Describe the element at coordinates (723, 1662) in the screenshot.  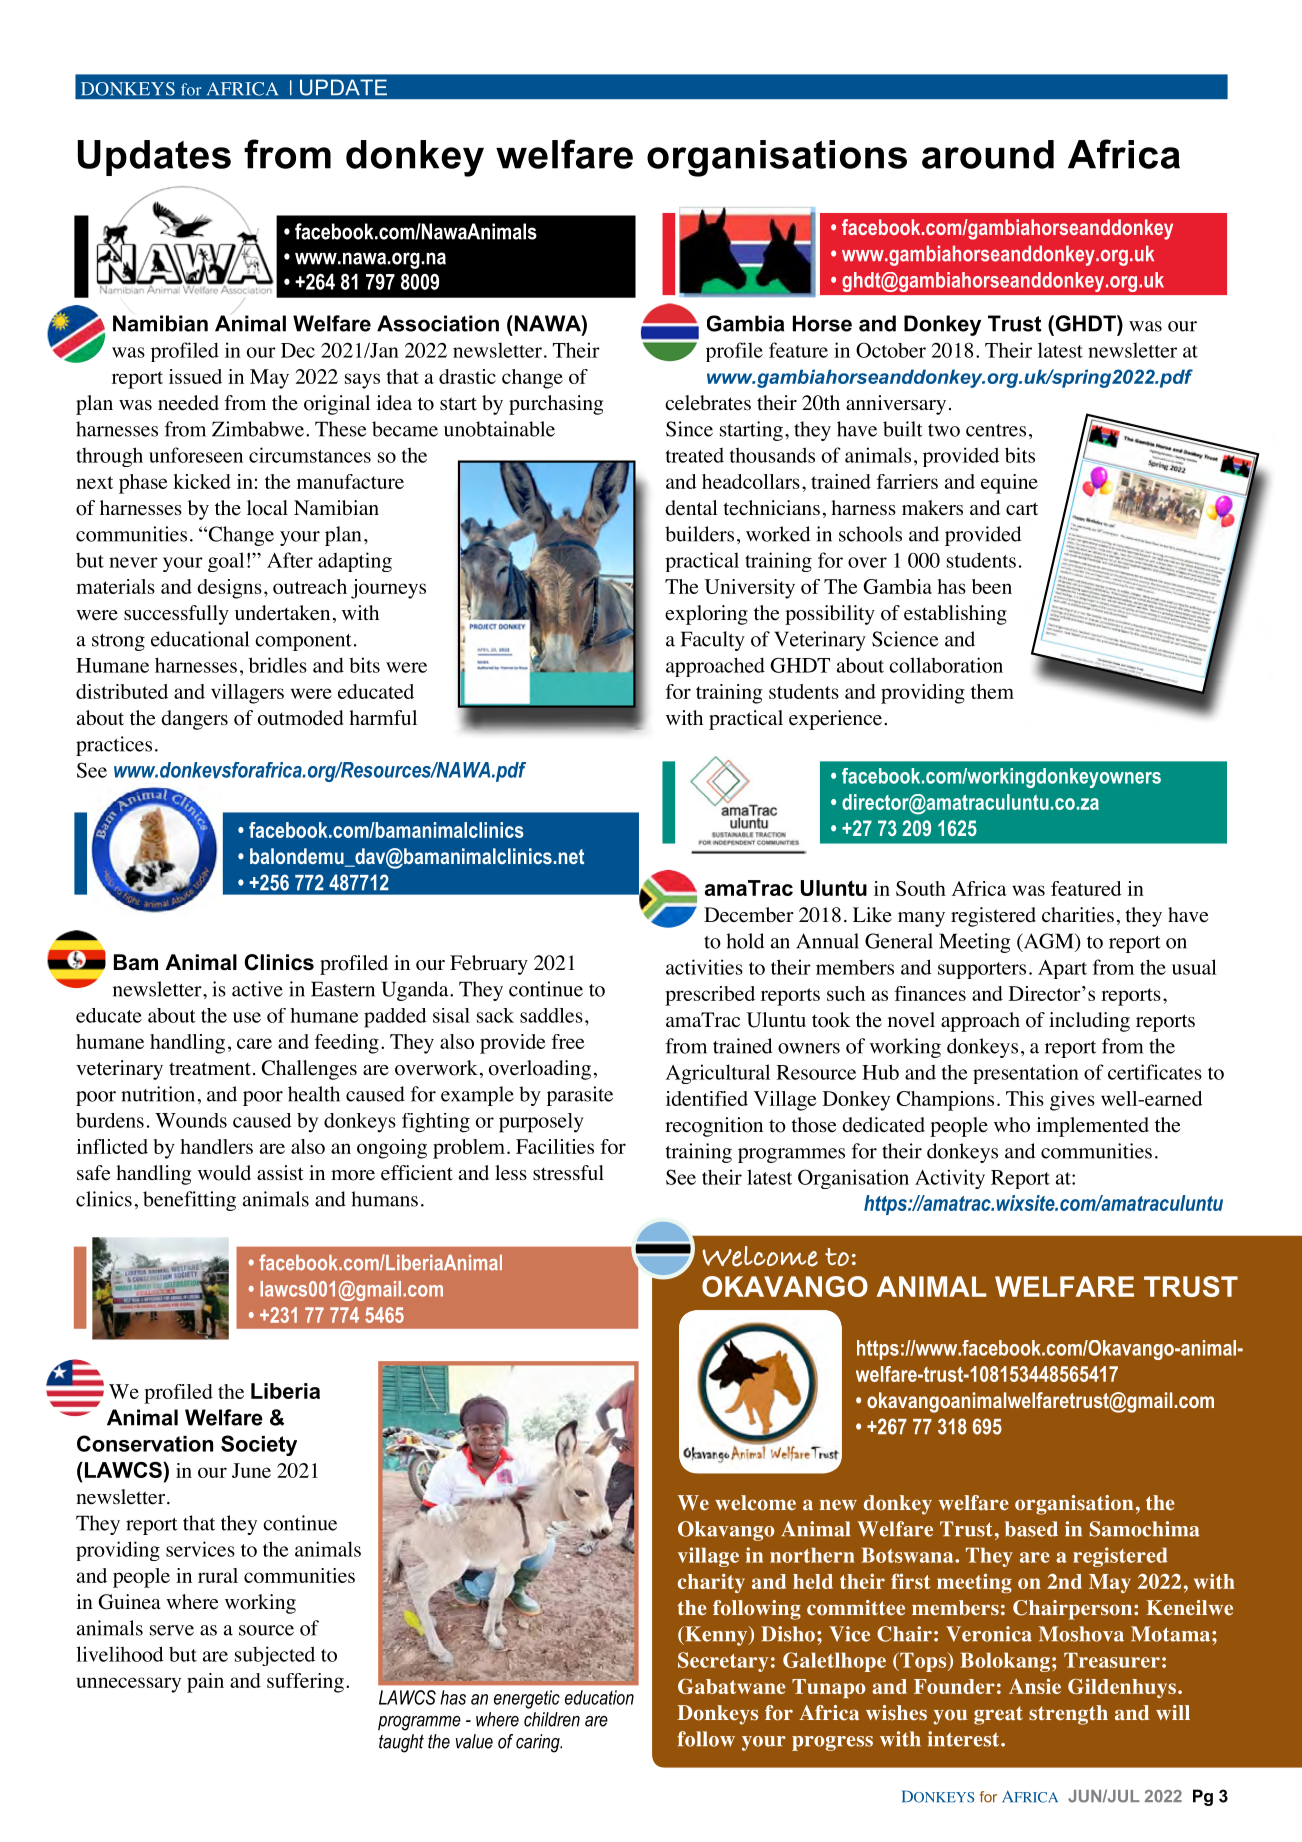
I see `Secretary` at that location.
